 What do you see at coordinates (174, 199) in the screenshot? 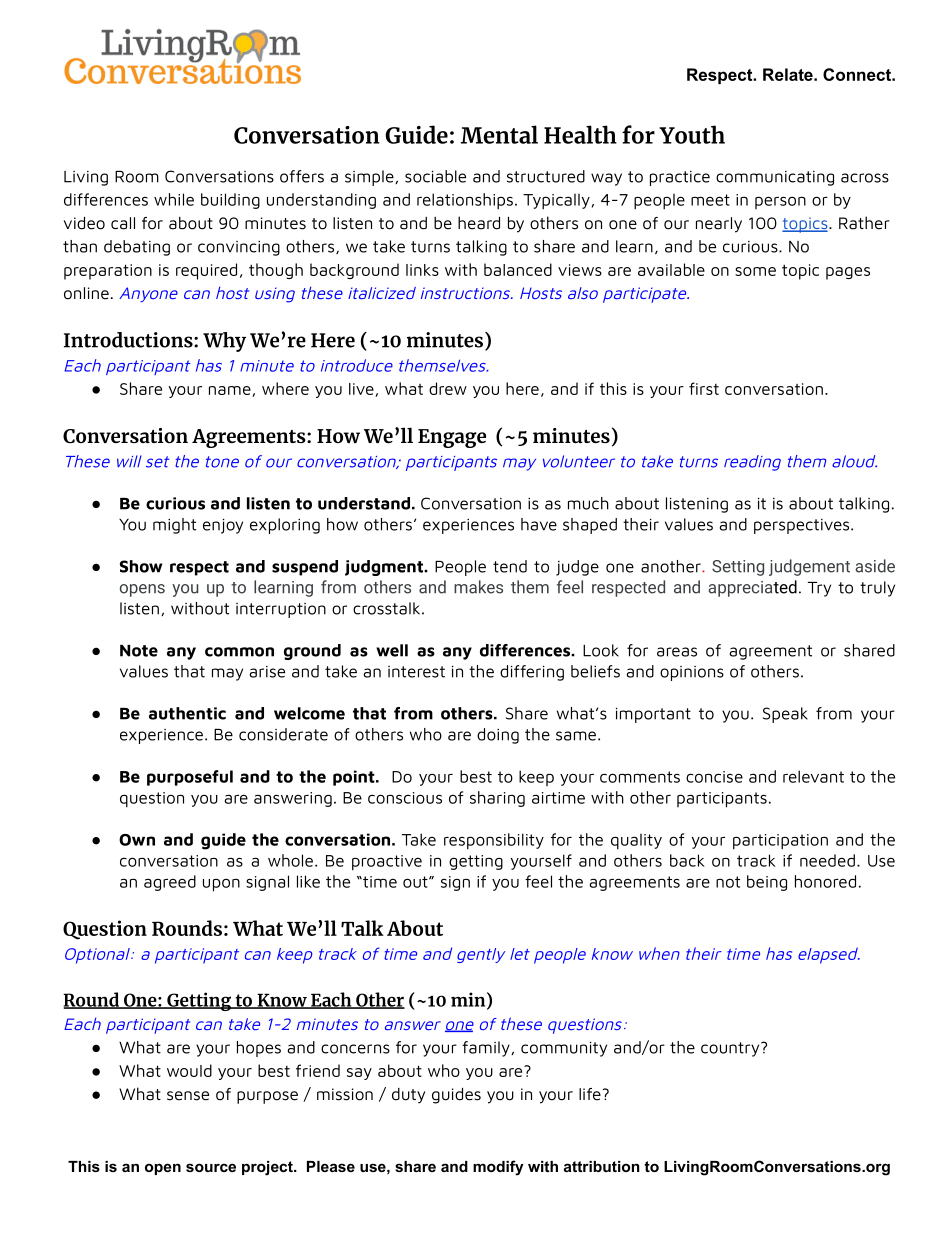
I see `while` at bounding box center [174, 199].
